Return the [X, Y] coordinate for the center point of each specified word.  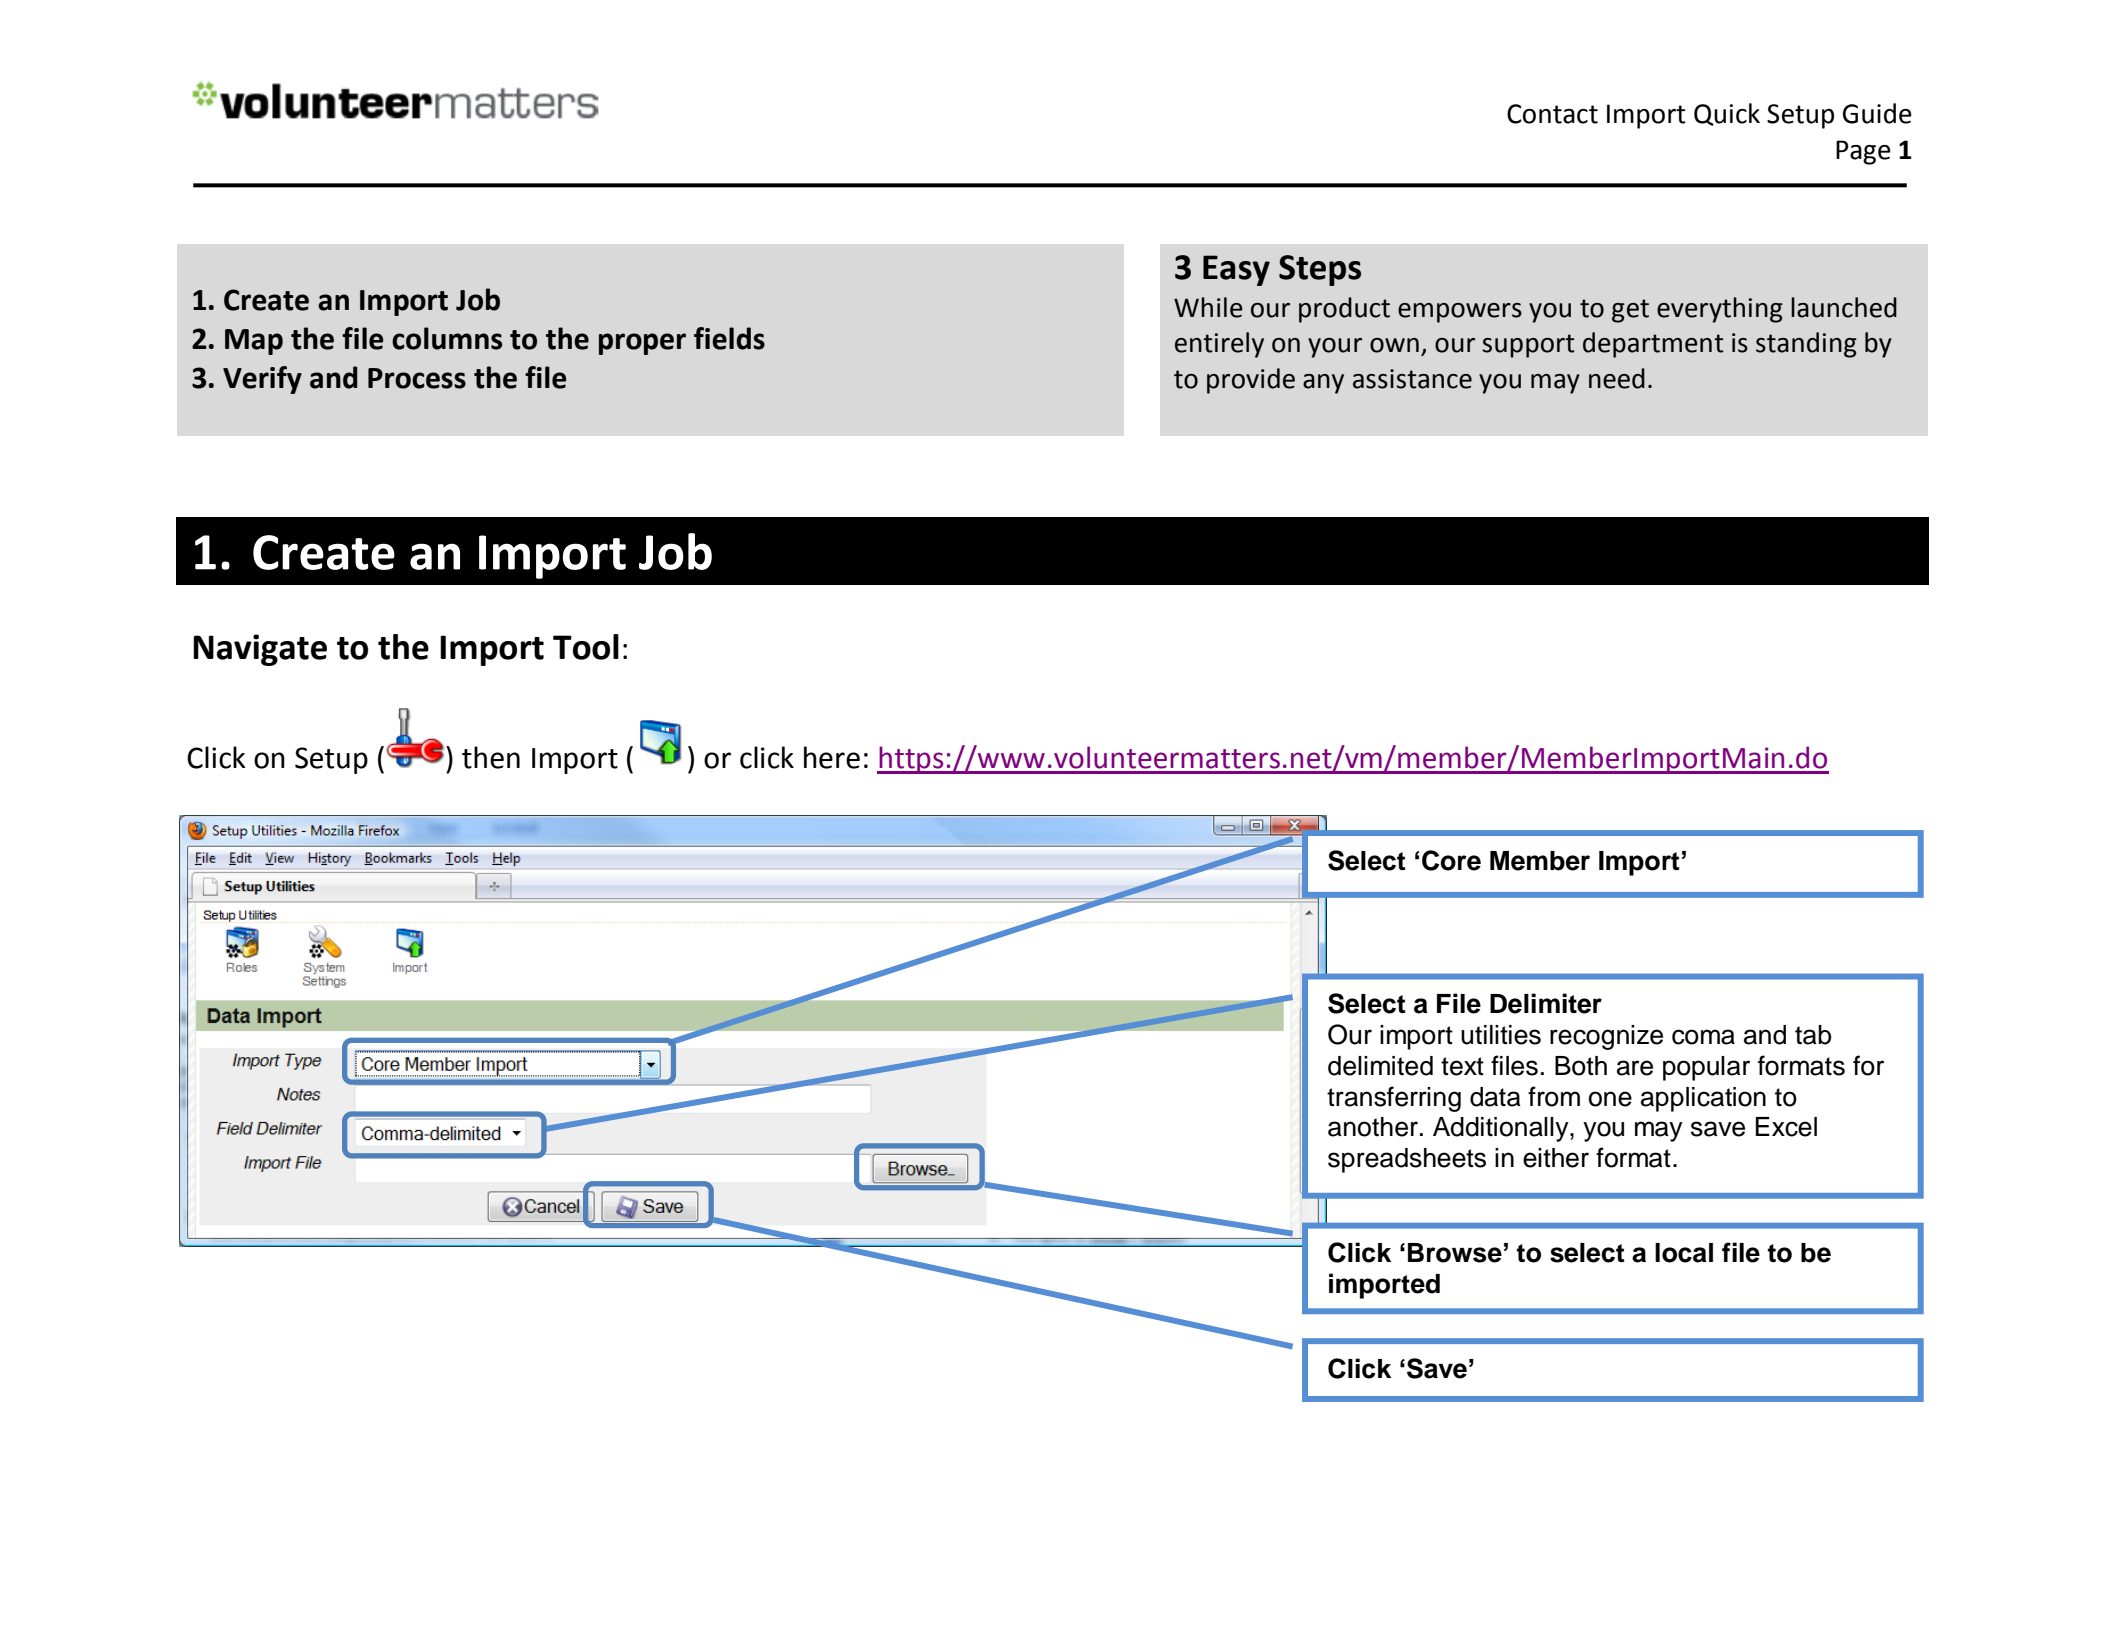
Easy [1236, 270]
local [1684, 1253]
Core [1451, 860]
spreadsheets [1407, 1160]
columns [447, 338]
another [1374, 1127]
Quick [1727, 114]
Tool [586, 647]
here [832, 757]
